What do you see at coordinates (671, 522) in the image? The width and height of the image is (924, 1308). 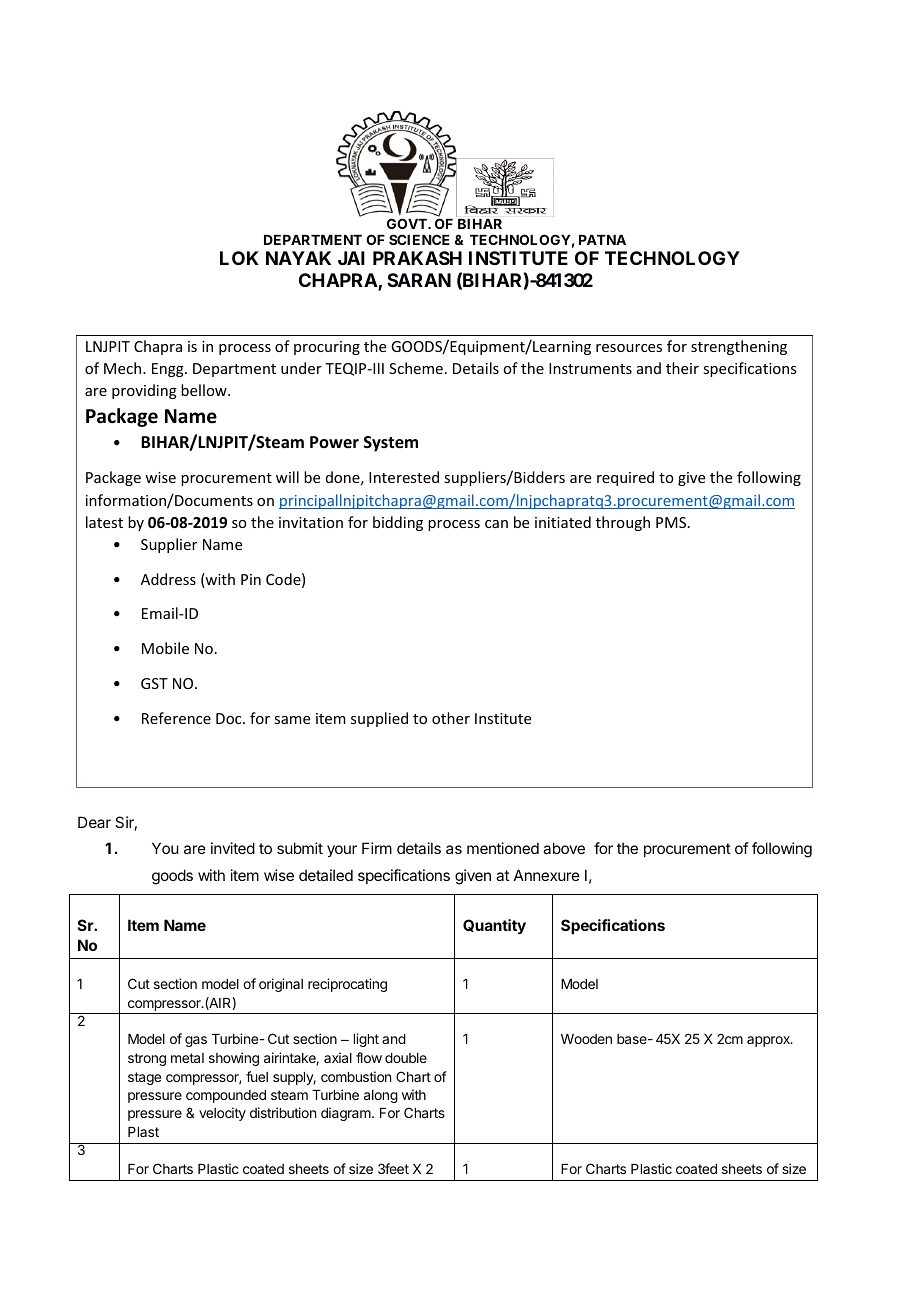 I see `PMS` at bounding box center [671, 522].
